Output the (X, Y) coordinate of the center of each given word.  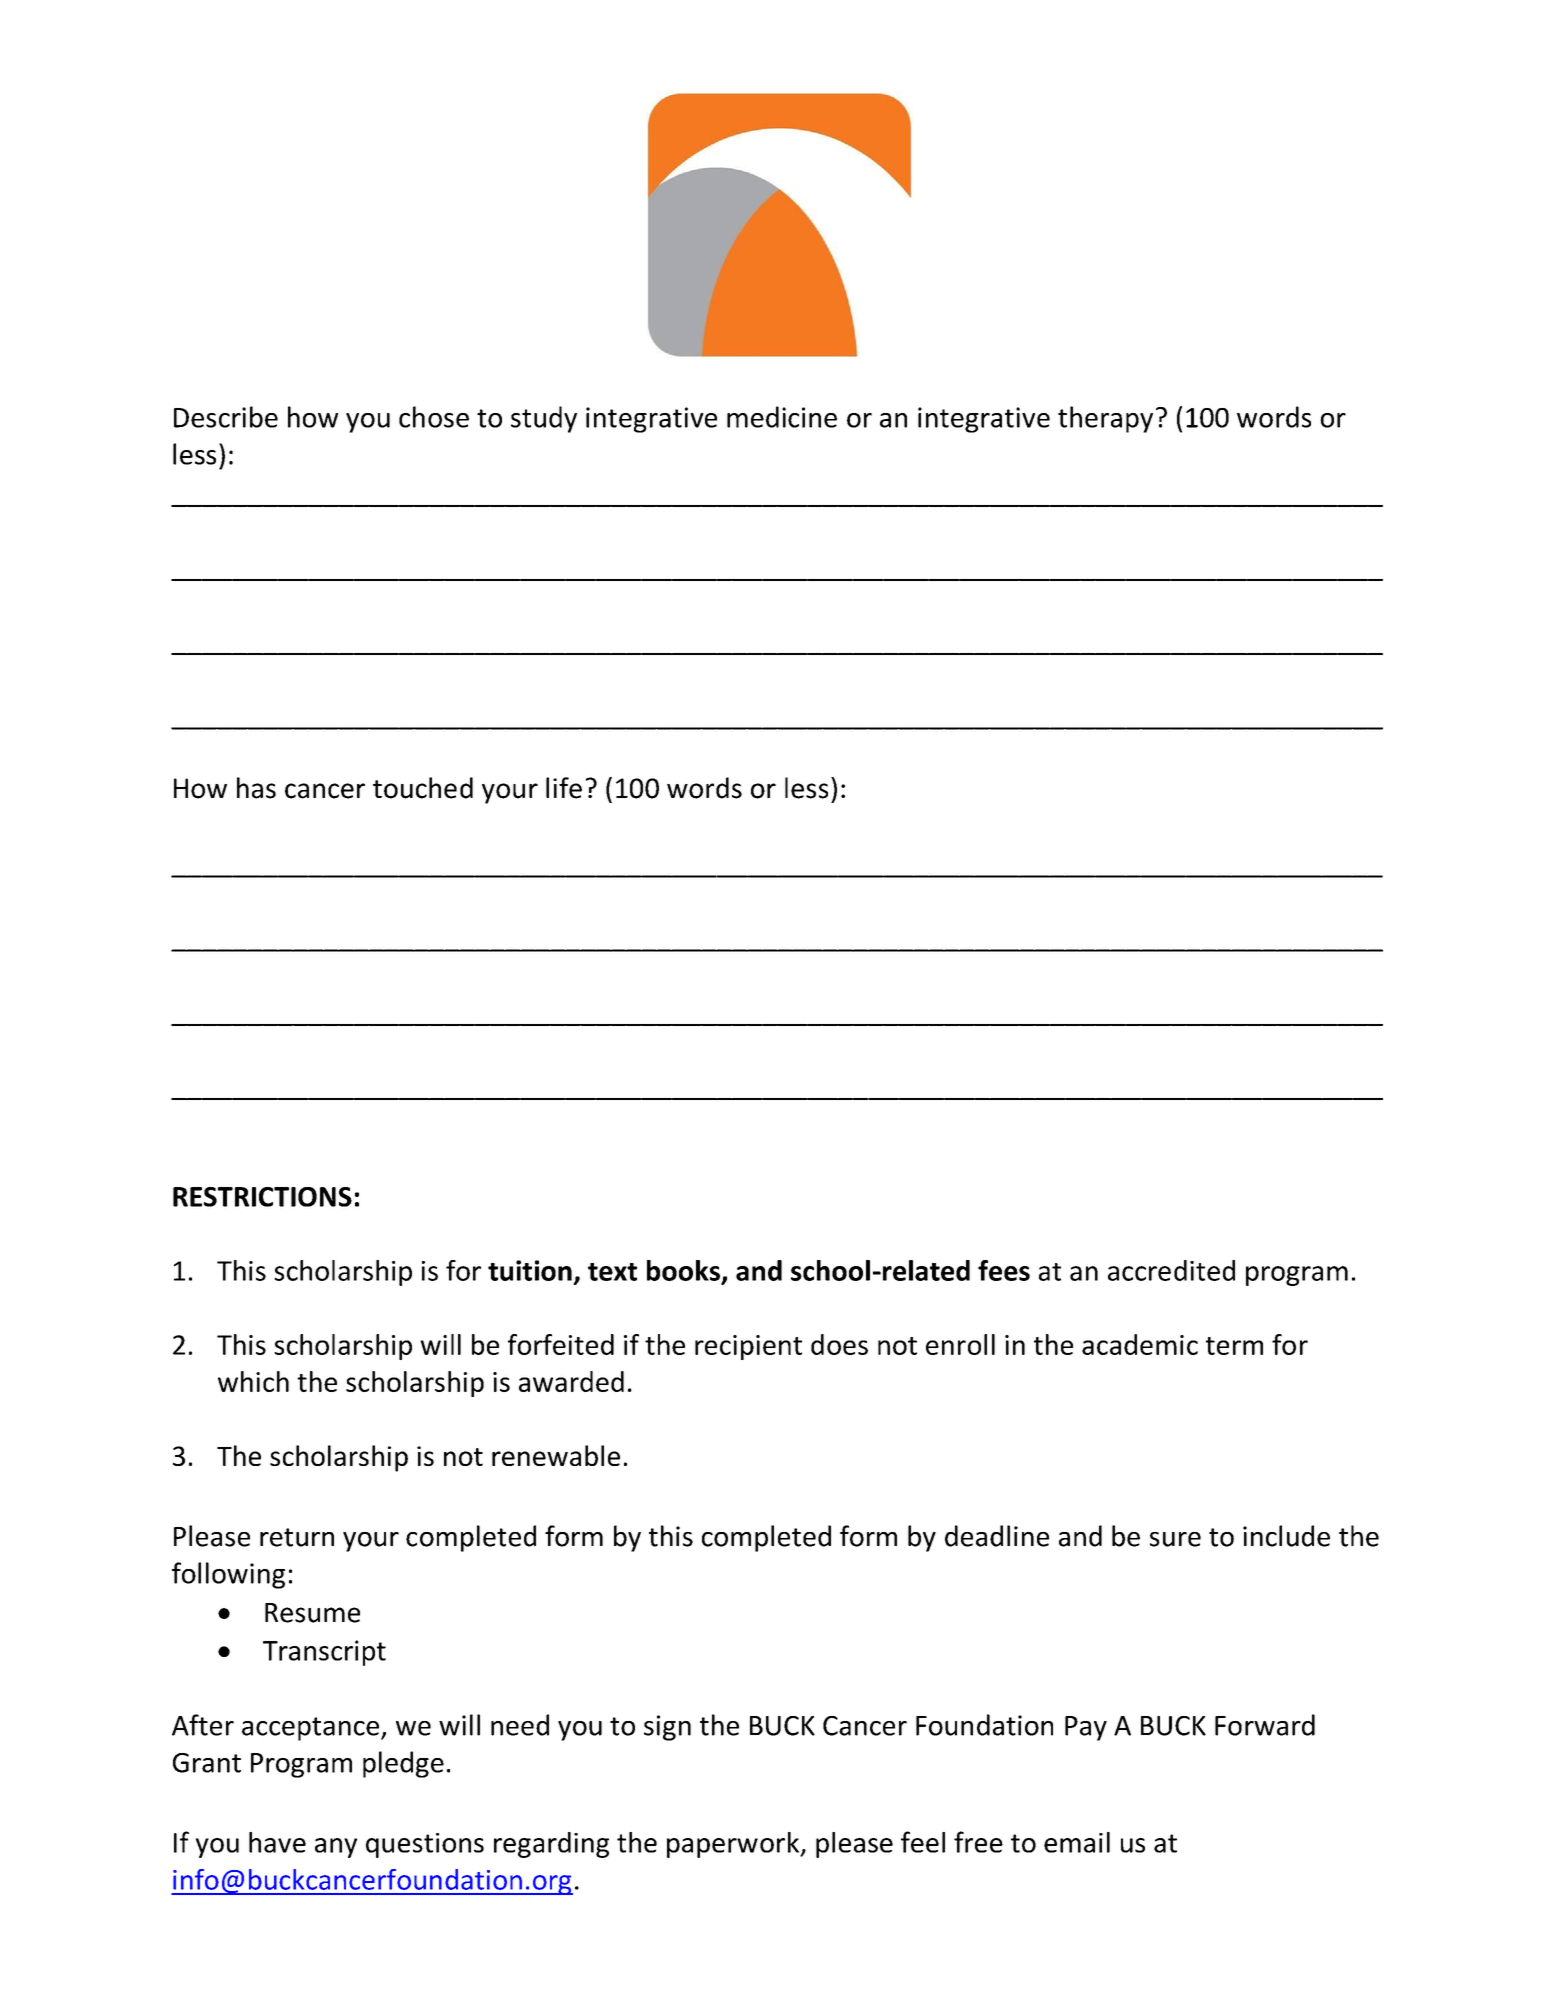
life (564, 788)
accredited (1171, 1270)
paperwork (734, 1845)
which (253, 1381)
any (336, 1848)
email (1077, 1842)
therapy (1105, 419)
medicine (782, 417)
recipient (748, 1347)
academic (1140, 1344)
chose (434, 417)
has (256, 788)
